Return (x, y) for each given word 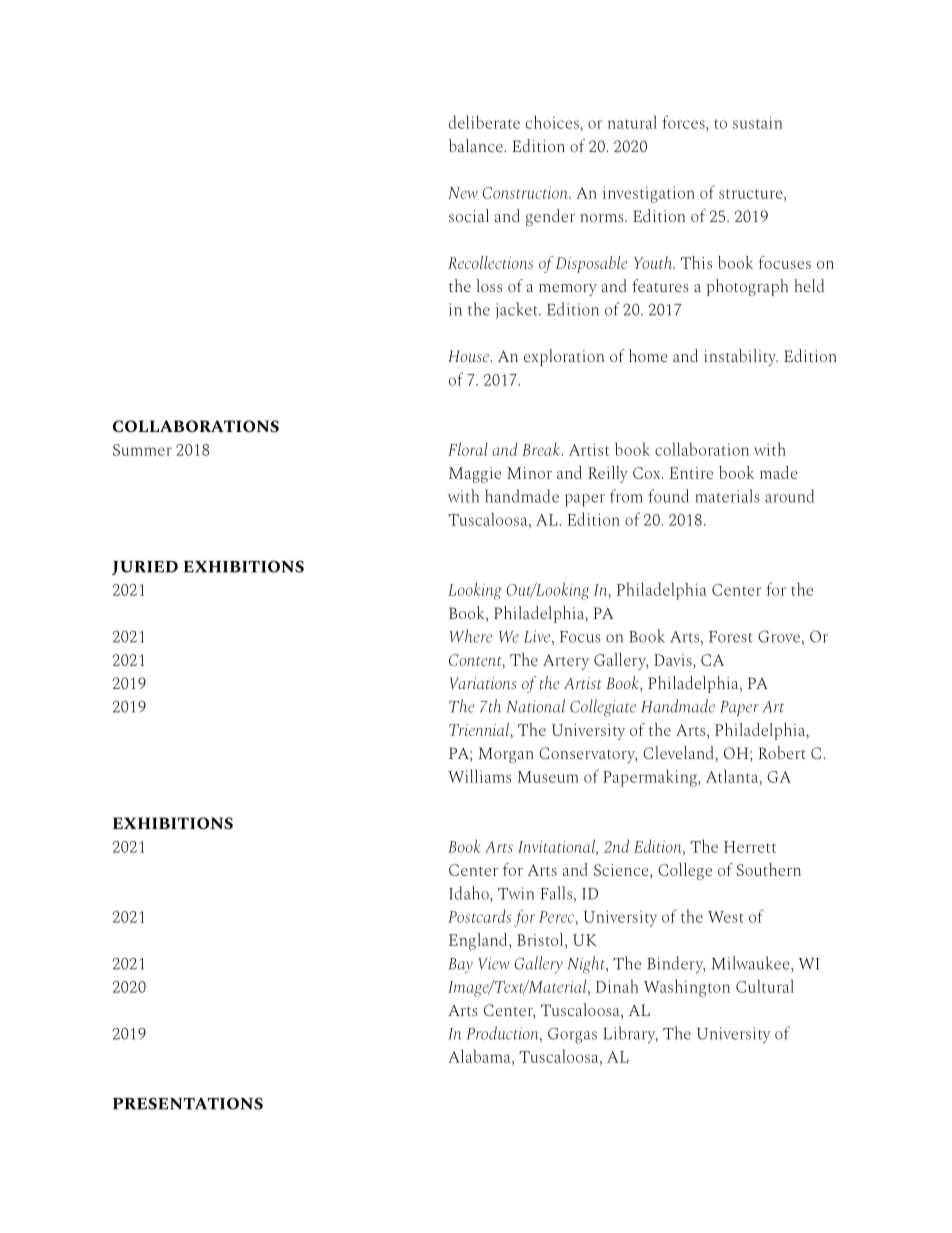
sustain (757, 122)
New (463, 193)
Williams (479, 776)
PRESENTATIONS (188, 1104)
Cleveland (679, 752)
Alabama (480, 1056)
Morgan (506, 755)
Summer (142, 450)
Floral (468, 449)
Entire (691, 473)
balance (477, 145)
